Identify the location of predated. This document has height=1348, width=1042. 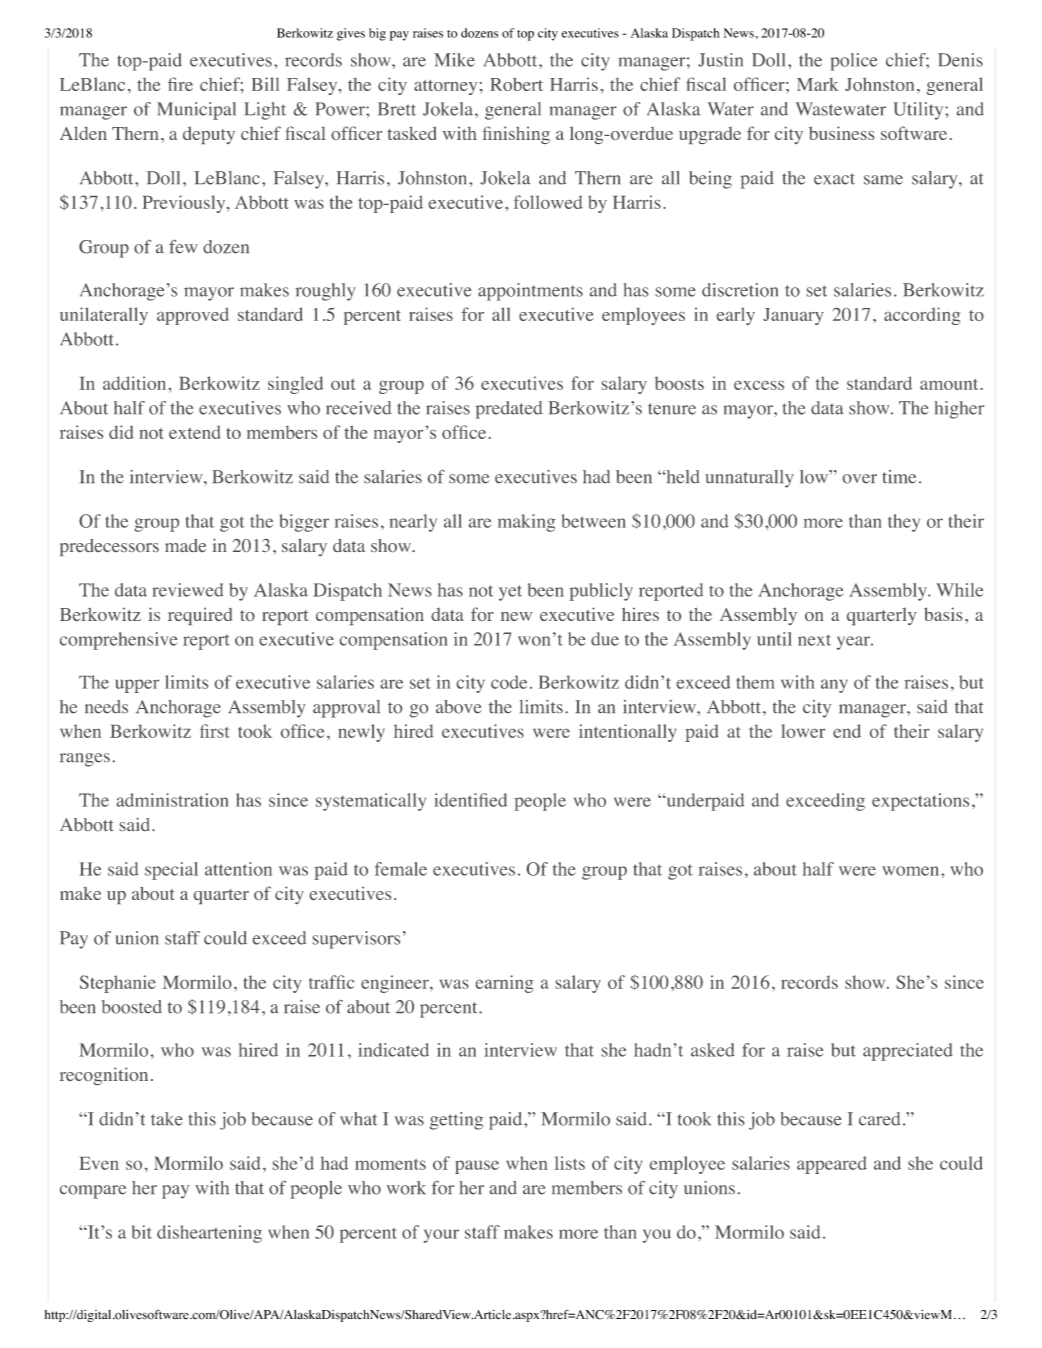
(509, 410).
